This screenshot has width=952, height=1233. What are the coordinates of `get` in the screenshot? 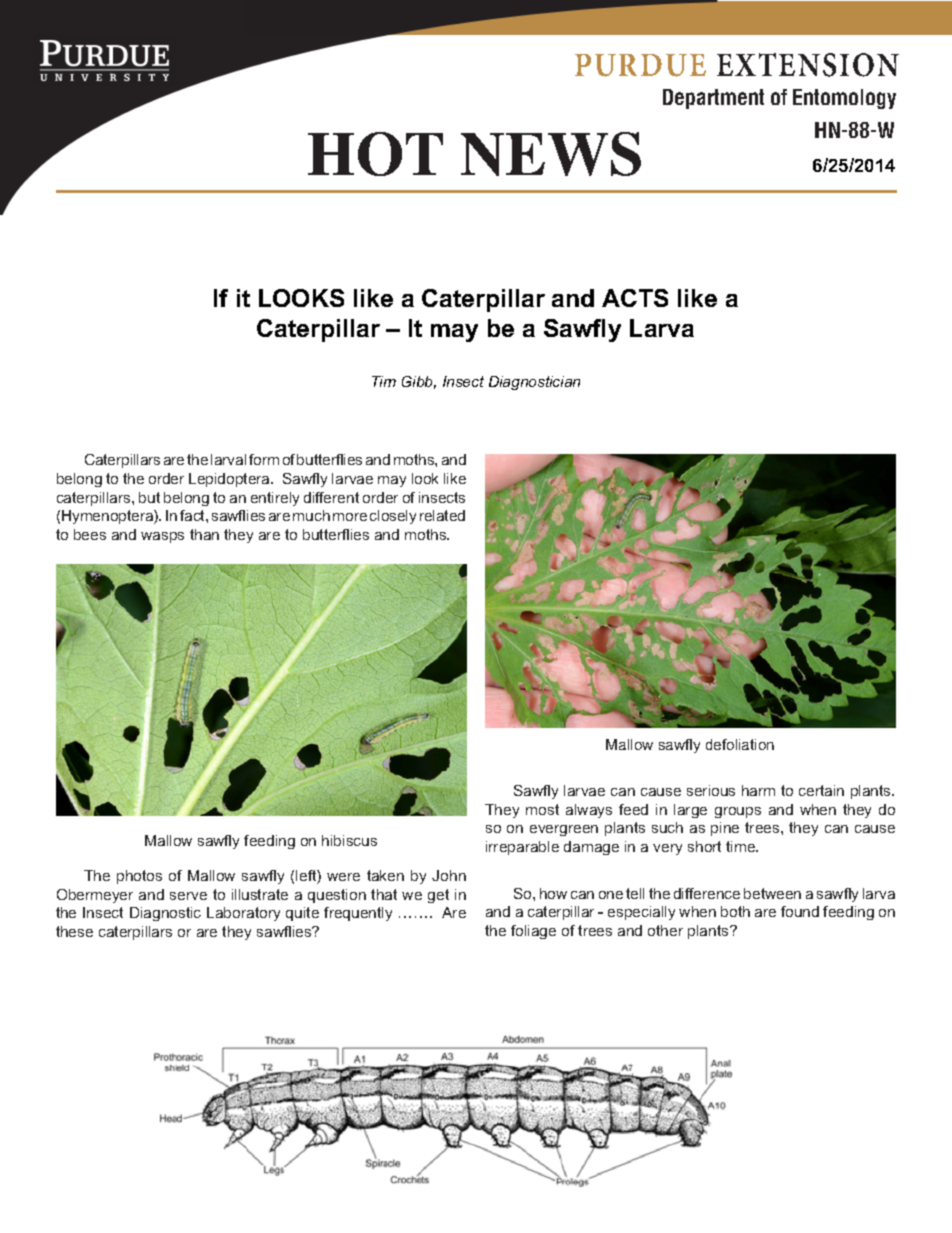 It's located at (438, 896).
